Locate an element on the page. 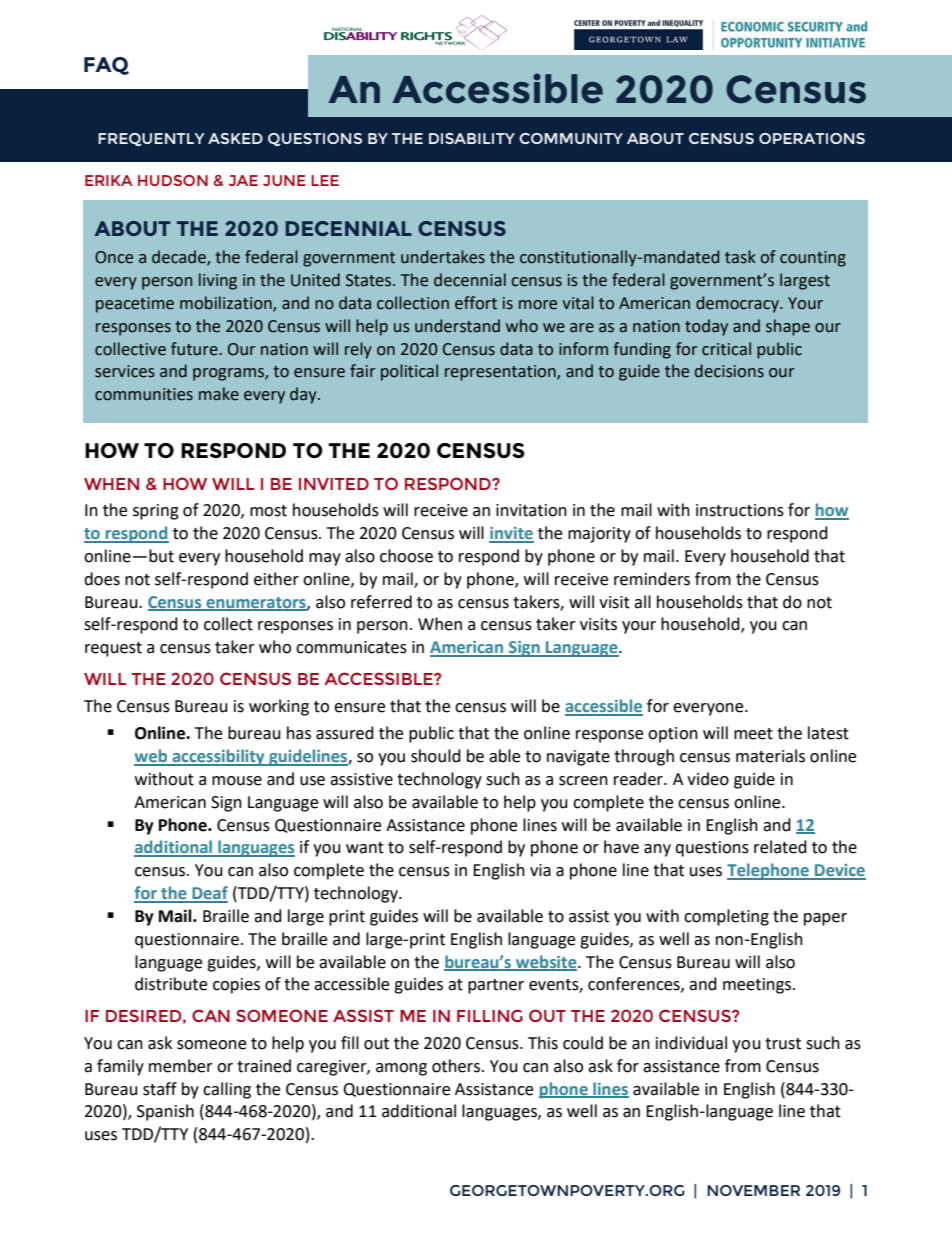 Image resolution: width=952 pixels, height=1233 pixels. FREQUENTLY is located at coordinates (151, 139).
